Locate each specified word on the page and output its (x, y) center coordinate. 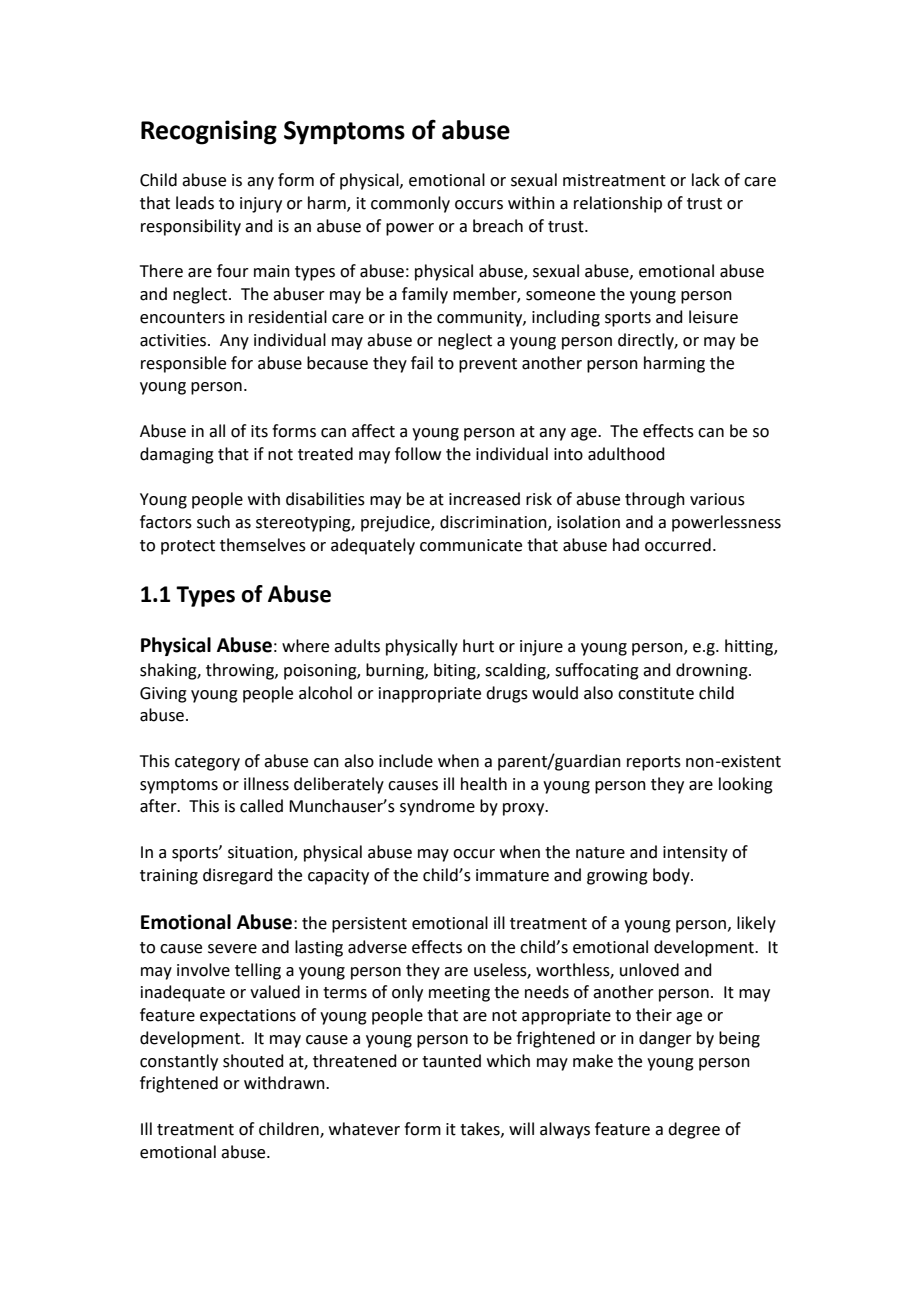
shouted (253, 1061)
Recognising (209, 132)
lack (706, 180)
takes (481, 1129)
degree (694, 1130)
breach (498, 226)
